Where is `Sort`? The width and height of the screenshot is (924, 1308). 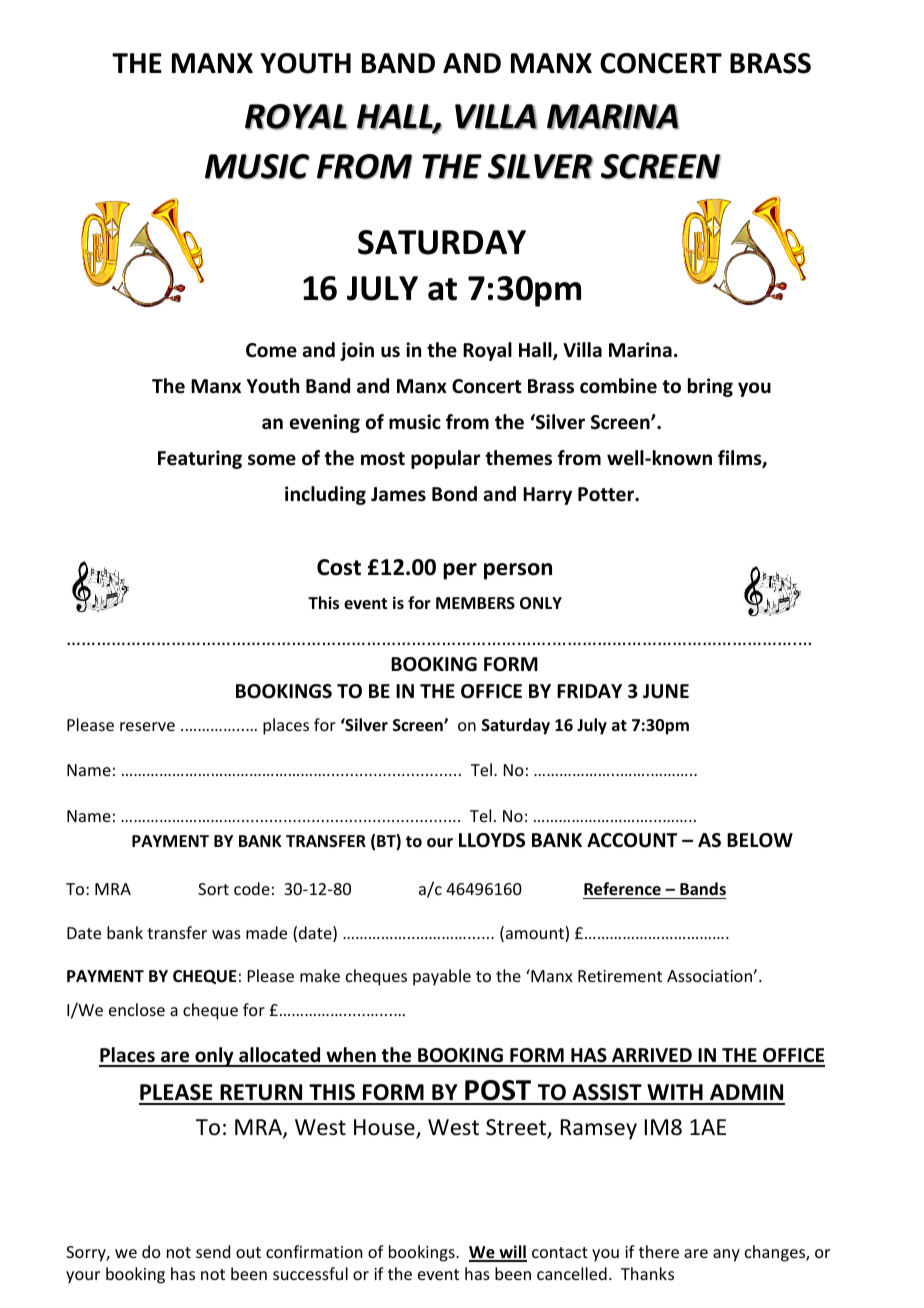 Sort is located at coordinates (213, 889).
